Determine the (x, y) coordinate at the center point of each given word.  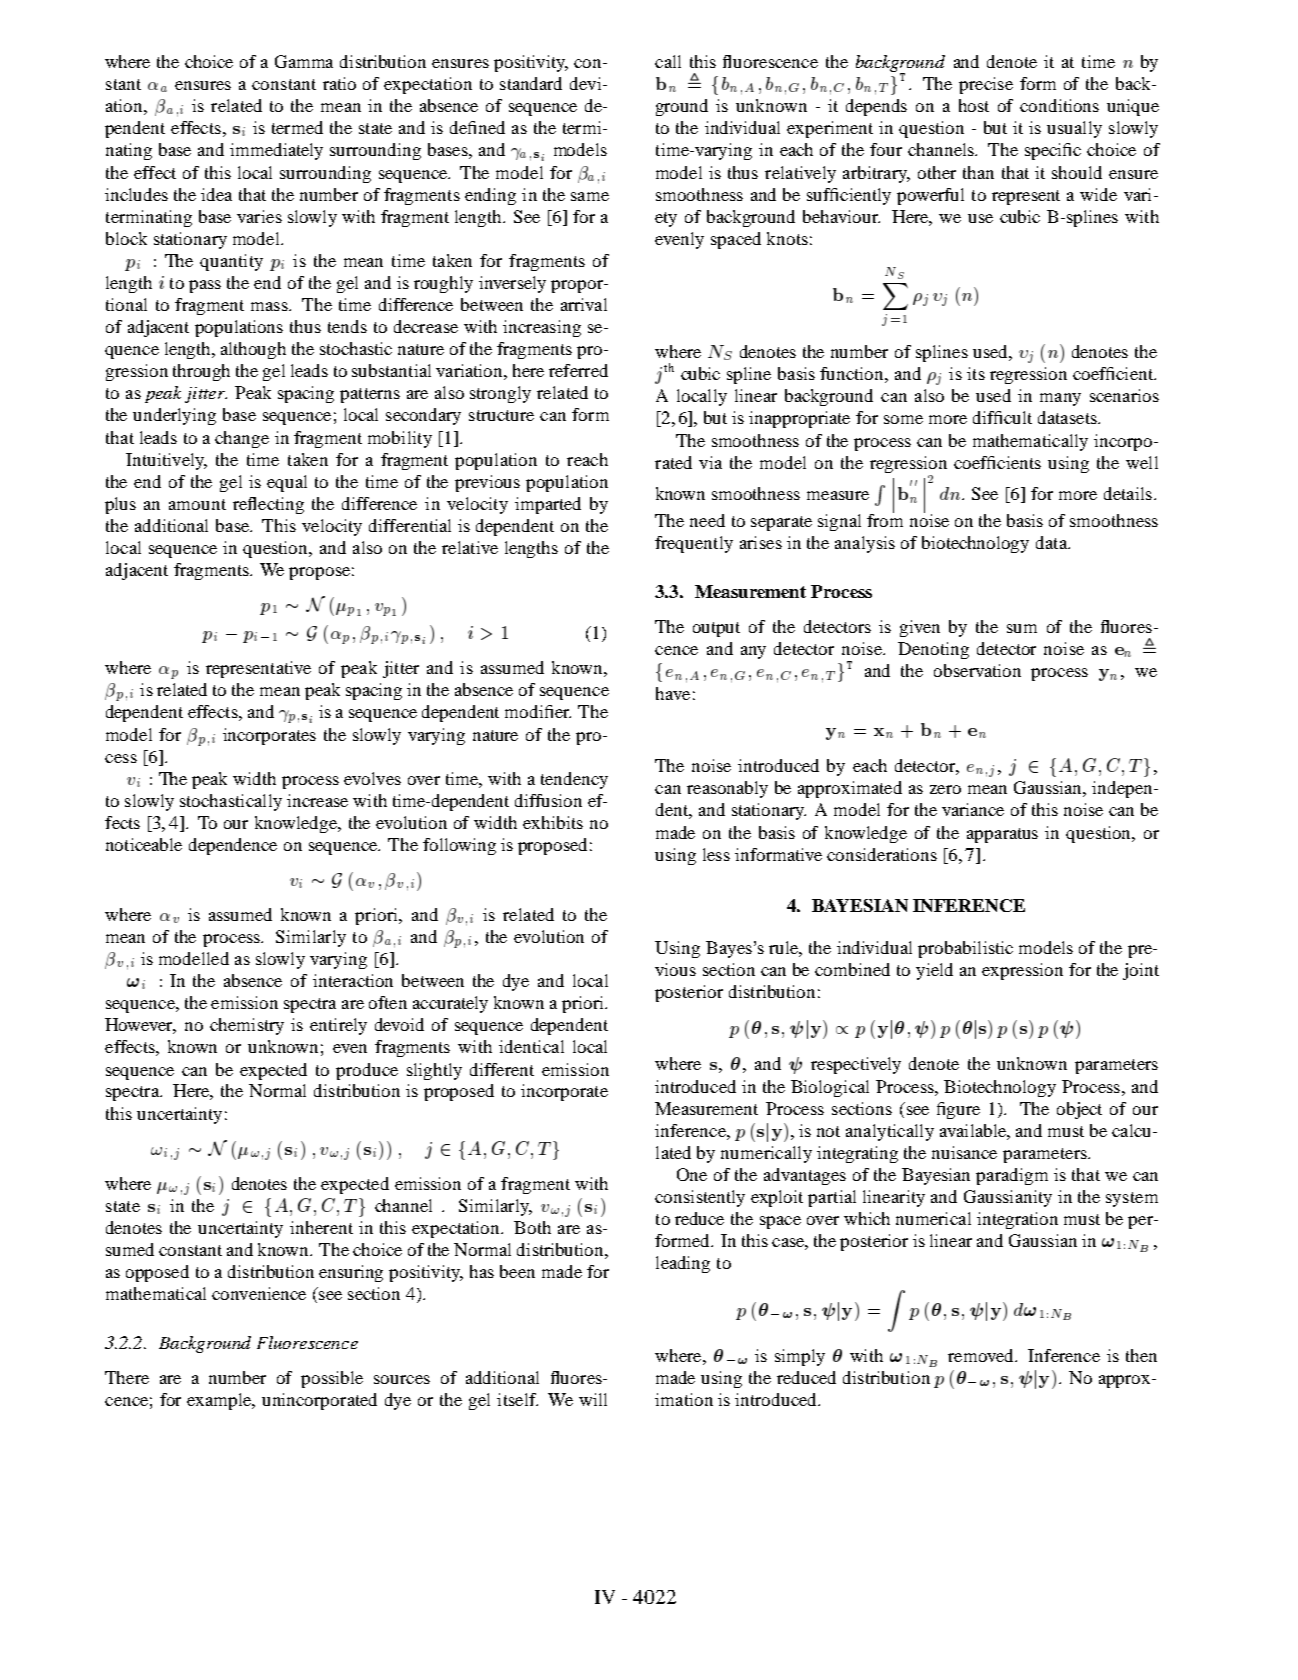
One (692, 1174)
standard (531, 83)
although (253, 350)
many (1060, 399)
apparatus (1002, 835)
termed (297, 127)
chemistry (247, 1026)
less (716, 854)
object (1079, 1110)
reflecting (268, 505)
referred (578, 370)
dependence (233, 846)
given (920, 628)
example (220, 1401)
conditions (1059, 105)
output (716, 629)
